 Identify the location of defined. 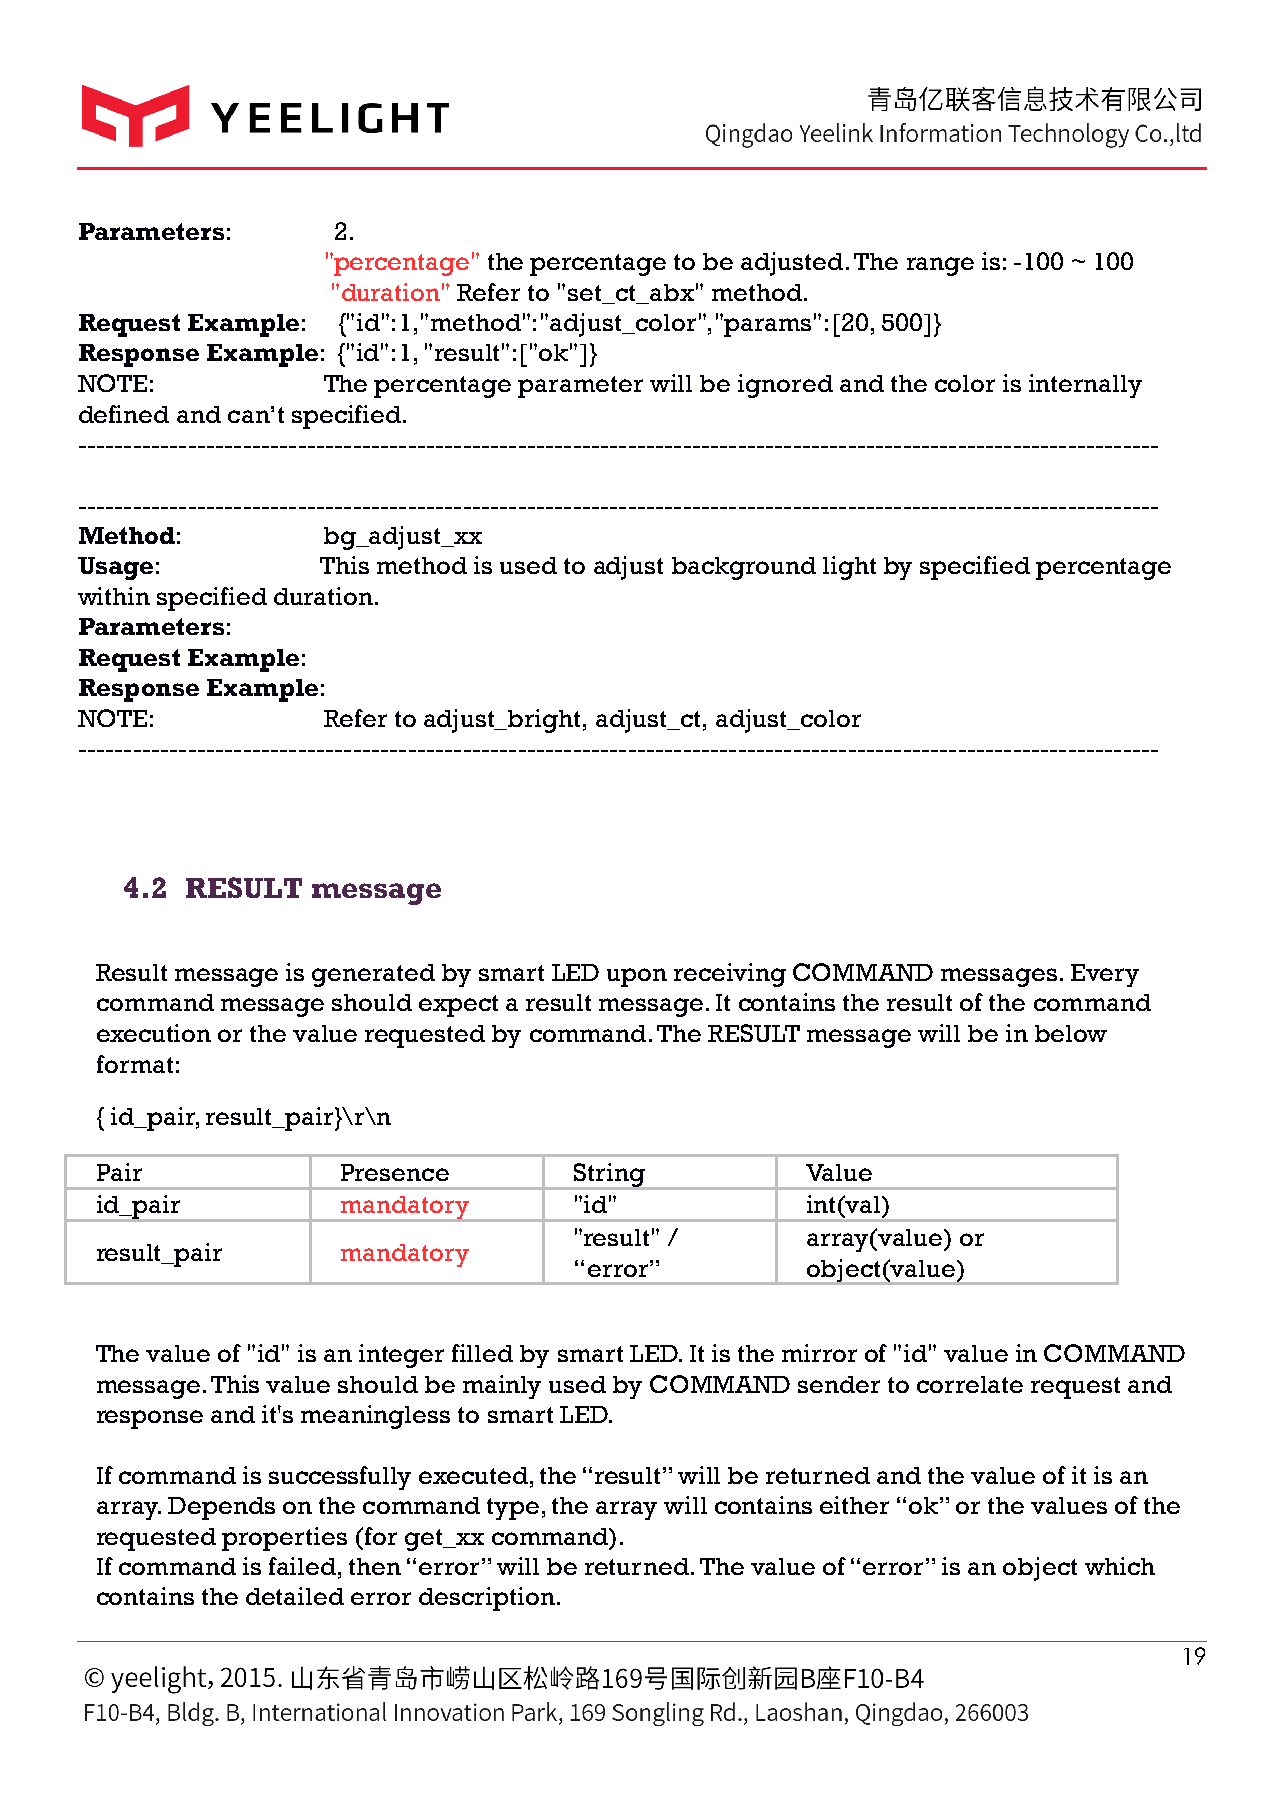
(124, 414).
